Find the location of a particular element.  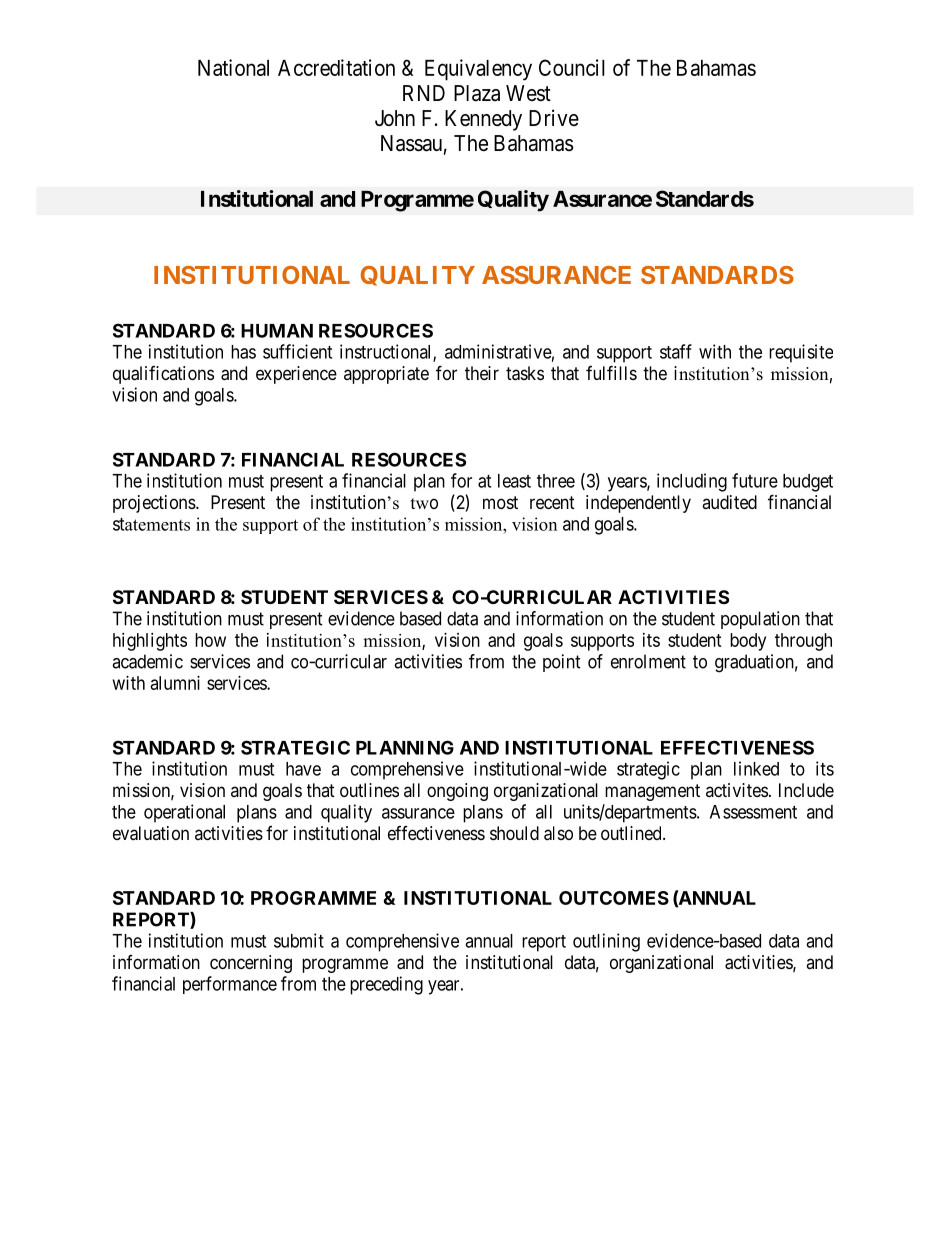

has is located at coordinates (243, 352).
